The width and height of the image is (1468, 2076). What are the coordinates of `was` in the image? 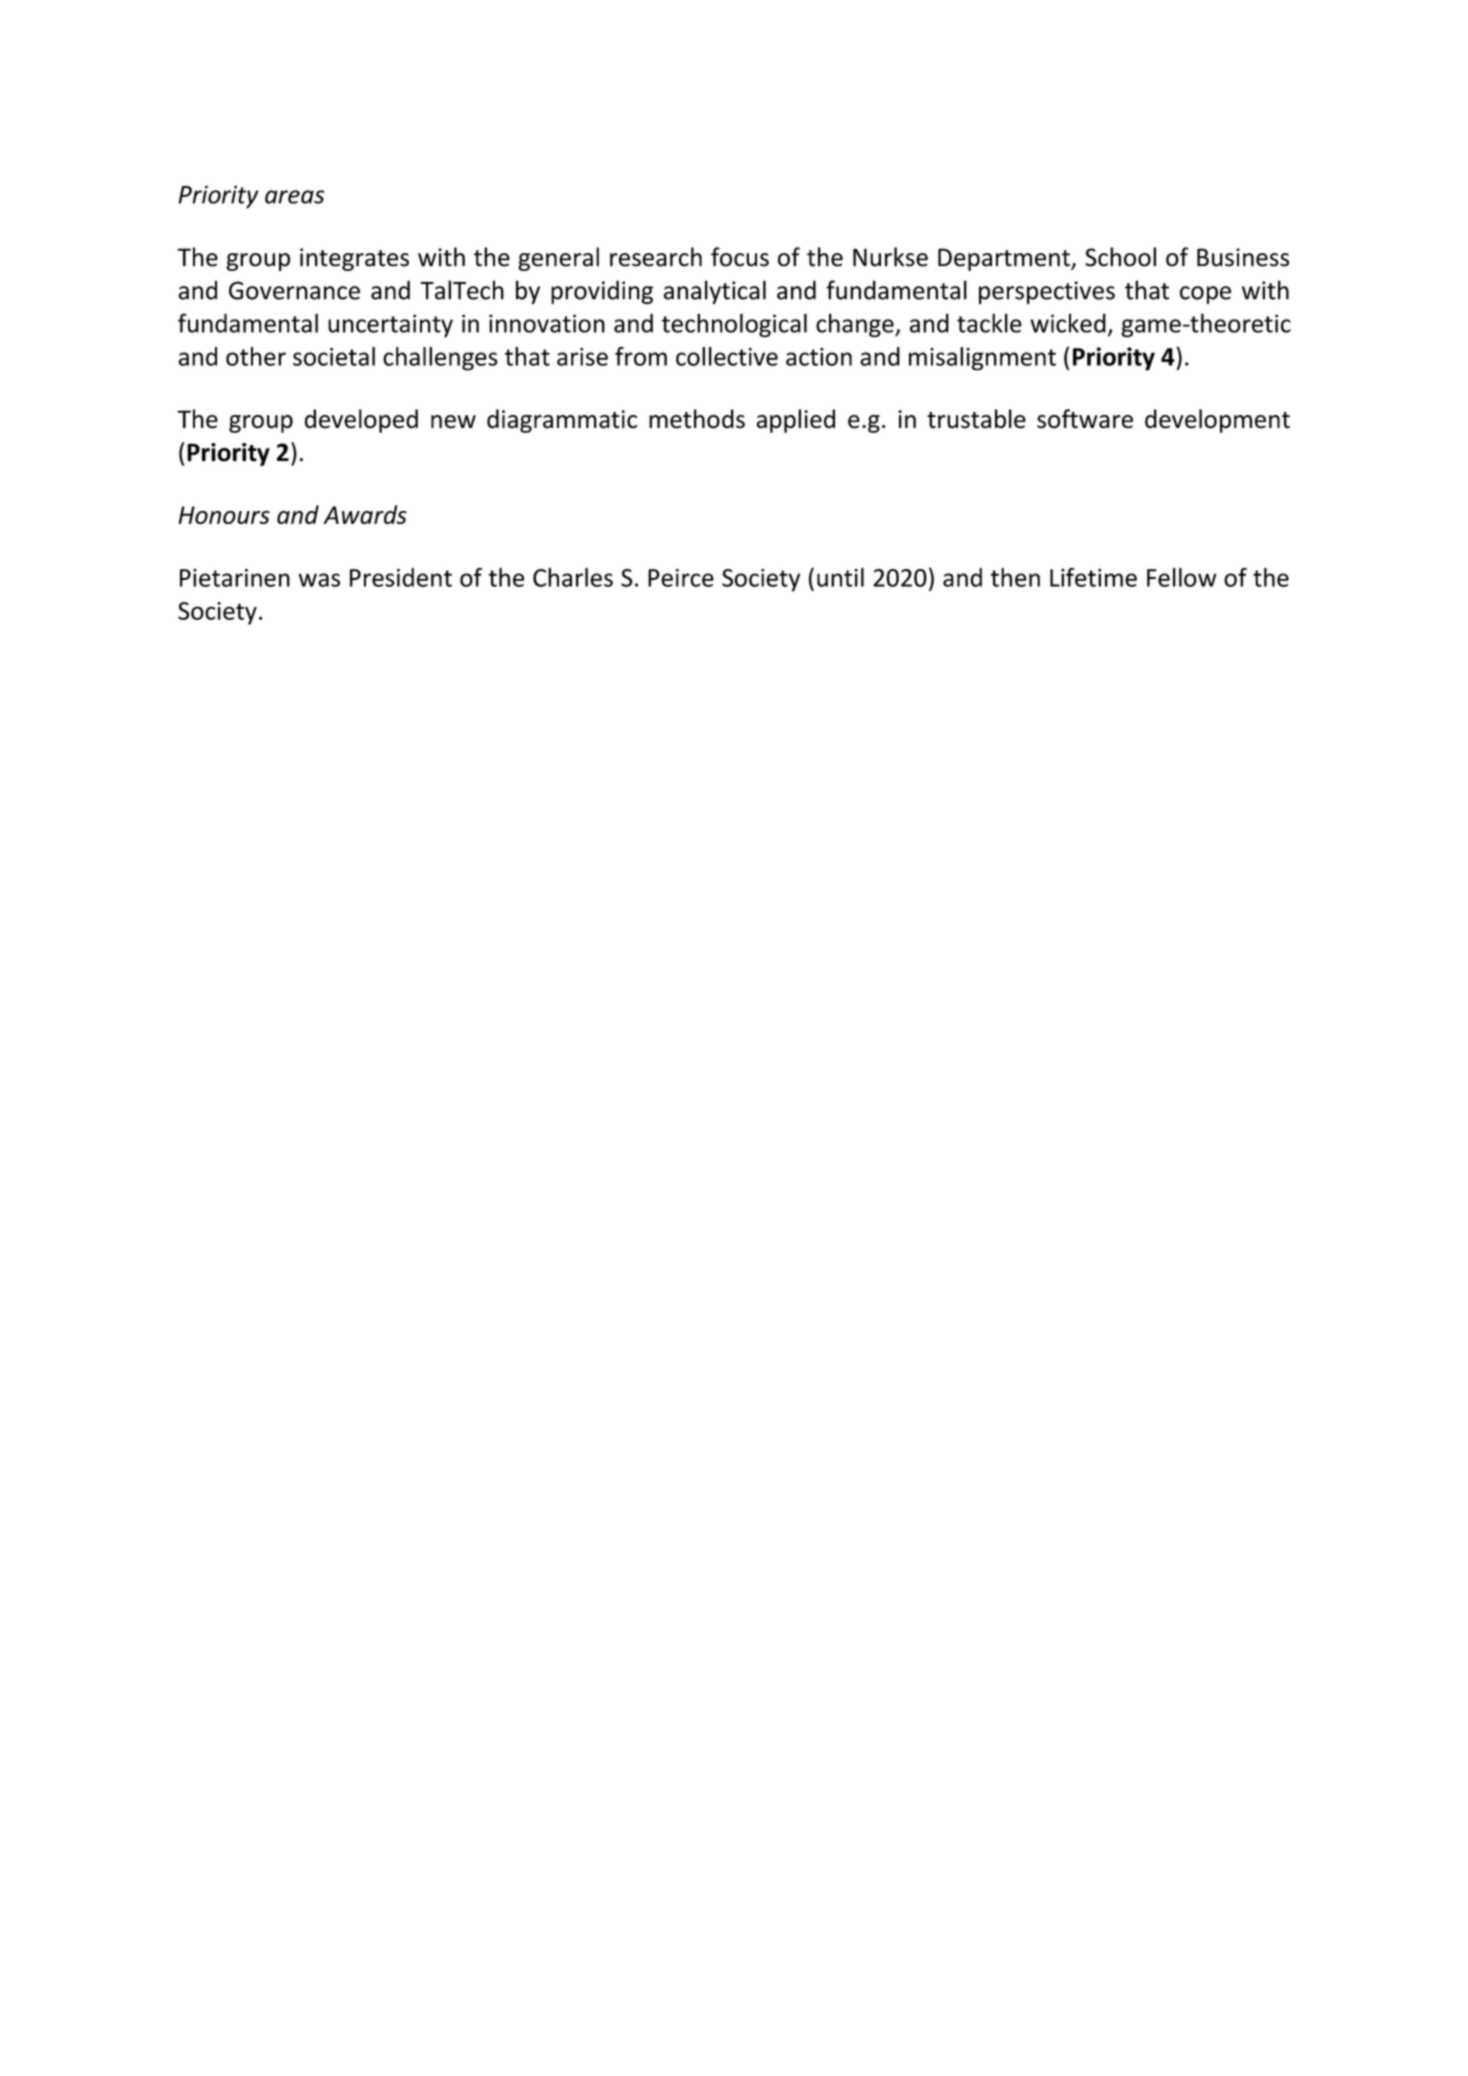 It's located at (319, 580).
